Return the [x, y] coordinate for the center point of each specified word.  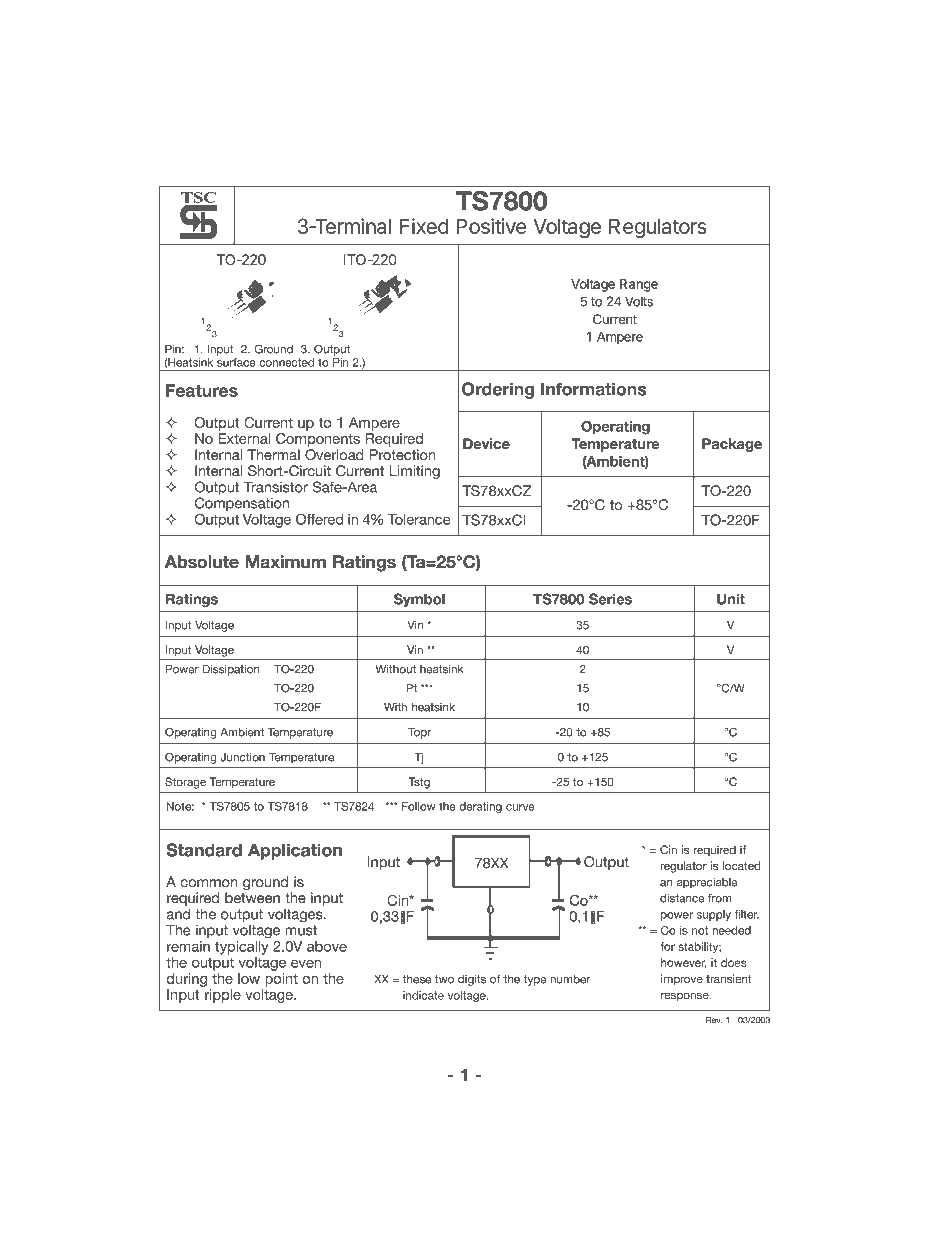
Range [639, 285]
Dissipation [231, 670]
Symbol [419, 600]
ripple [223, 996]
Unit [731, 599]
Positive [491, 226]
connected [286, 362]
